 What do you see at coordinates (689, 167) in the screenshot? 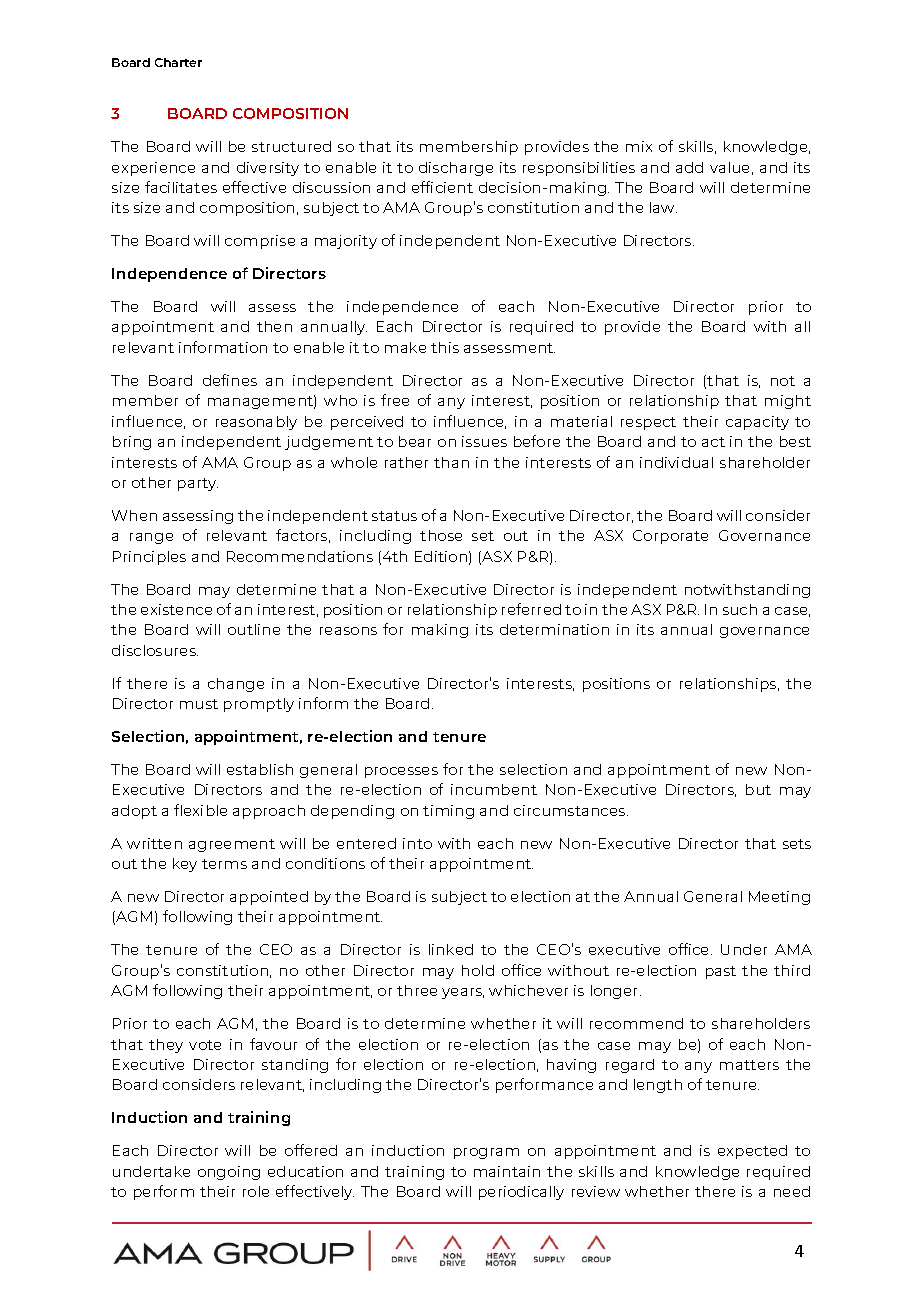
I see `add` at bounding box center [689, 167].
